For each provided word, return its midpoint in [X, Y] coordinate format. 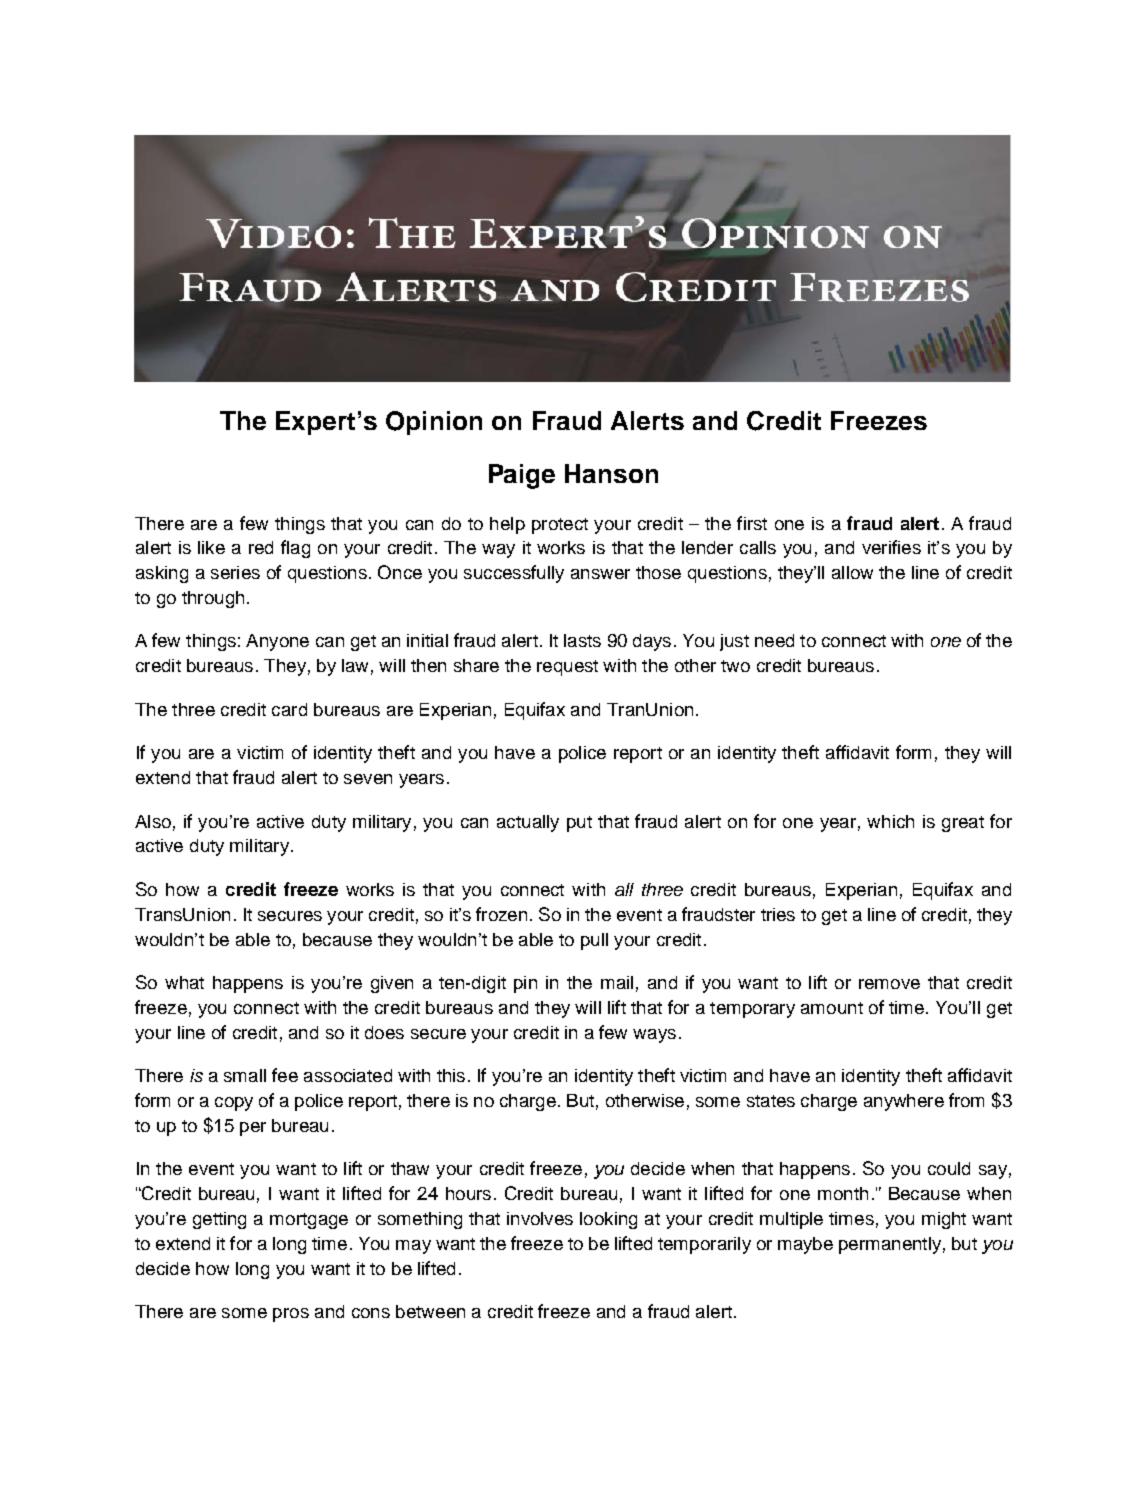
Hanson [611, 473]
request [567, 668]
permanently [890, 1245]
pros [291, 1315]
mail [617, 982]
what [184, 982]
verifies [891, 547]
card [289, 709]
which [890, 821]
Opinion [434, 423]
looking [608, 1220]
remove [889, 984]
